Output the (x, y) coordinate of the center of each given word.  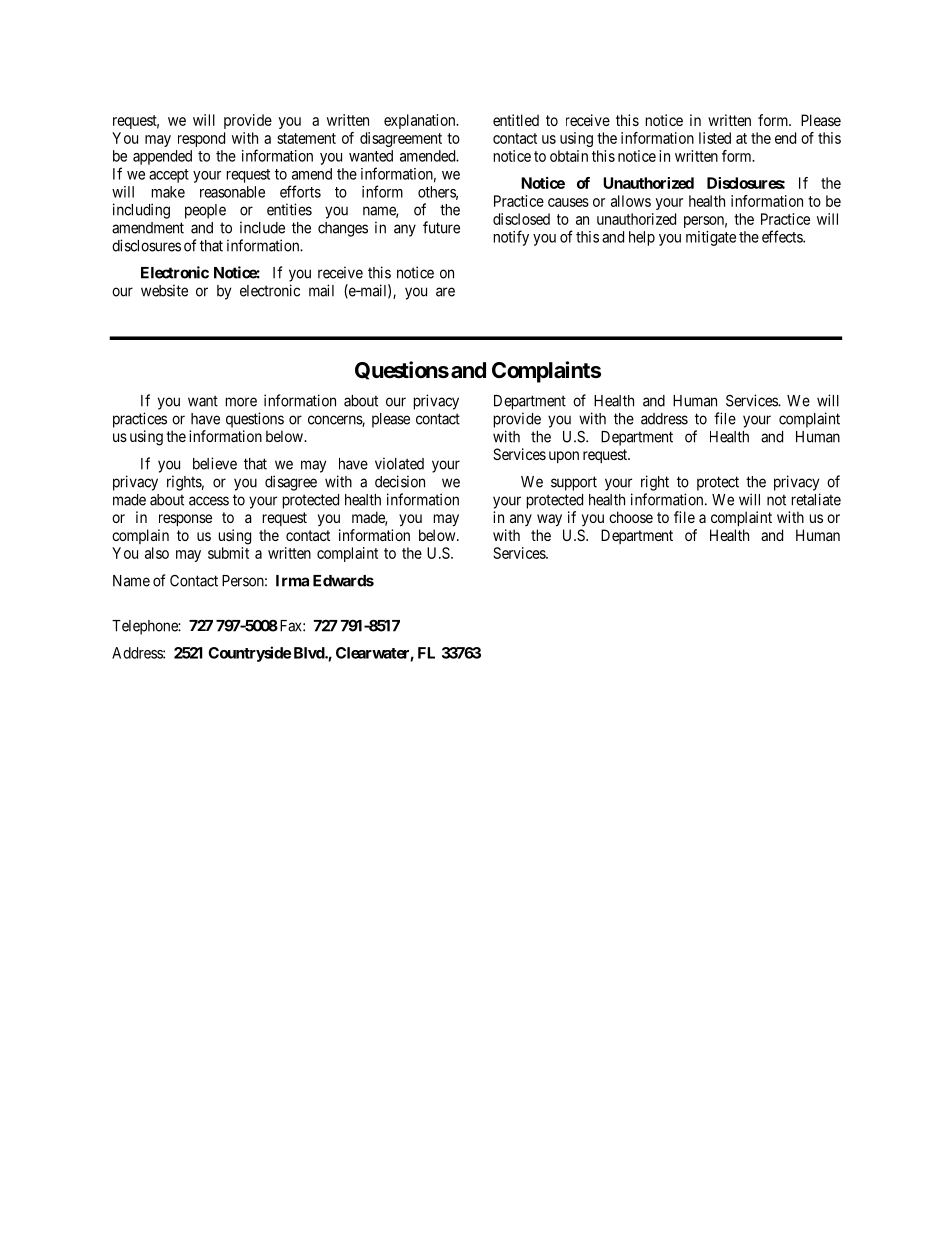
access (209, 501)
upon (564, 457)
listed (715, 138)
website (164, 290)
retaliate (816, 499)
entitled (516, 120)
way (549, 520)
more (241, 402)
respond (201, 139)
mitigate (711, 238)
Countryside (249, 654)
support (574, 483)
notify (511, 238)
